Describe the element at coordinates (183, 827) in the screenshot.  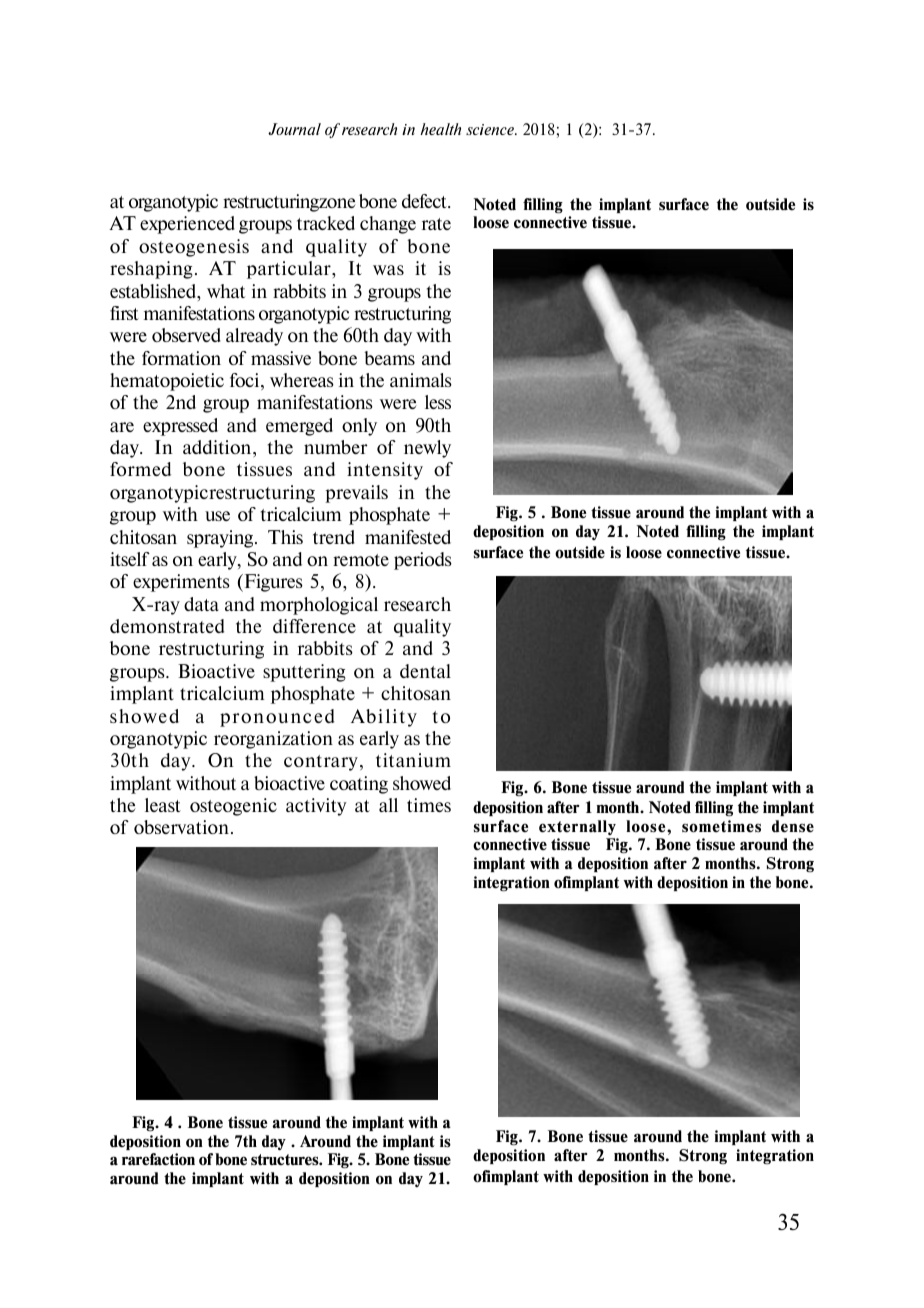
I see `observation` at that location.
